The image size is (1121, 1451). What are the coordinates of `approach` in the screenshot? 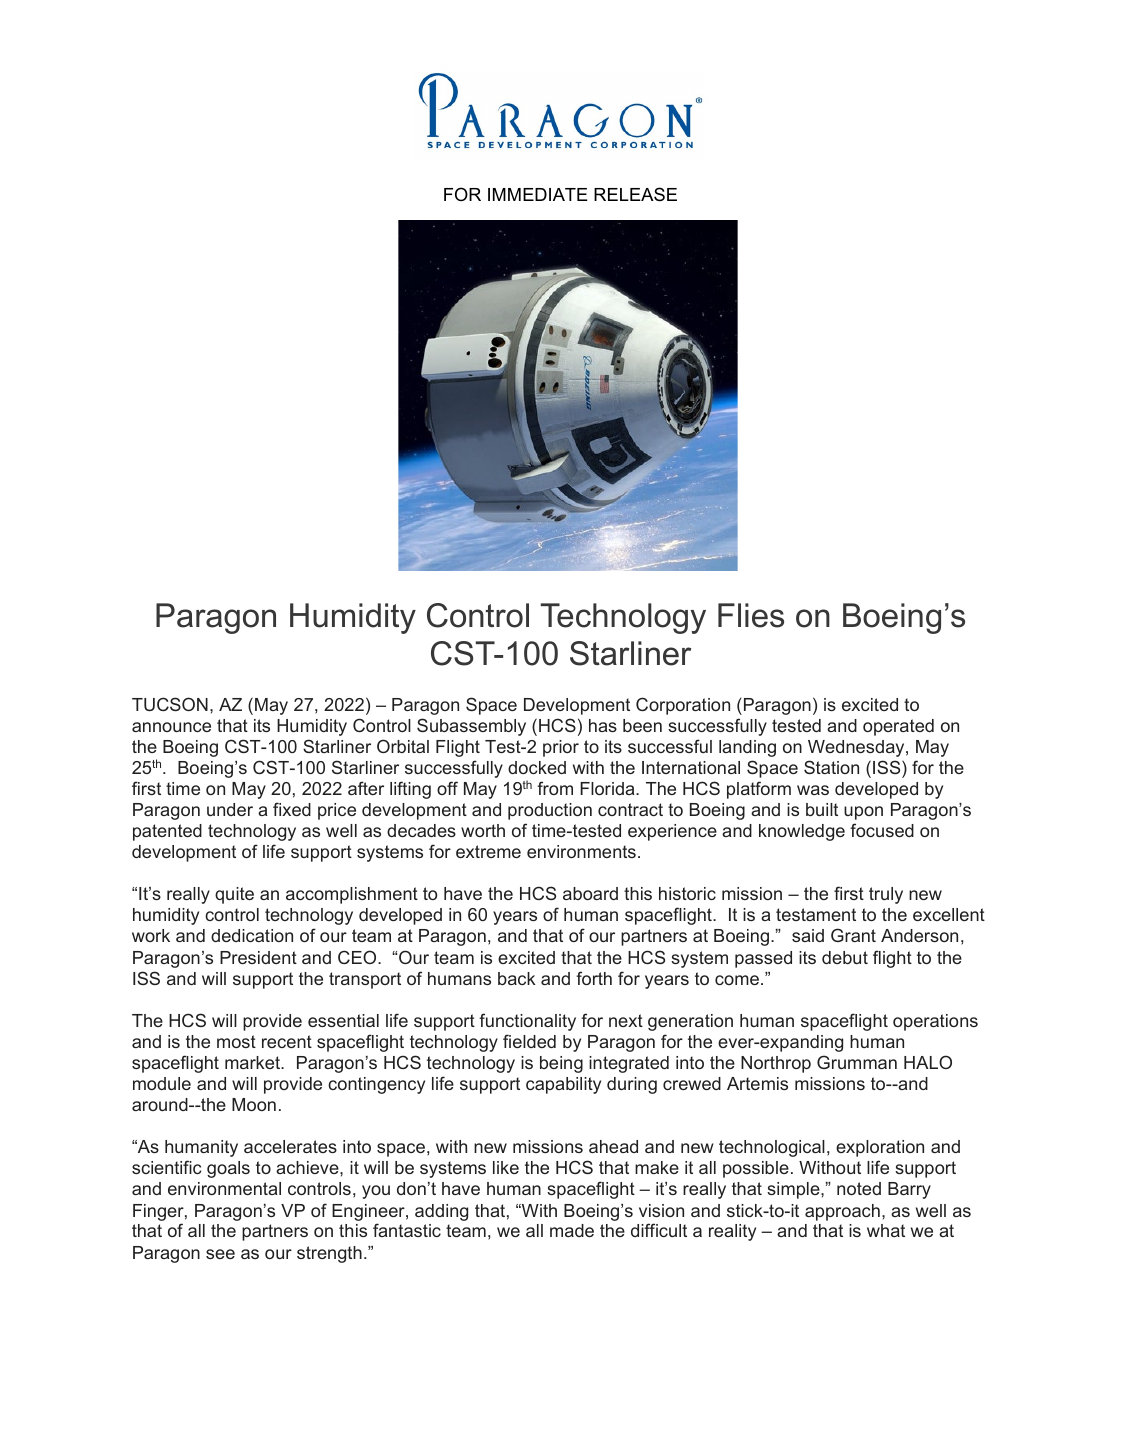 It's located at (842, 1212).
